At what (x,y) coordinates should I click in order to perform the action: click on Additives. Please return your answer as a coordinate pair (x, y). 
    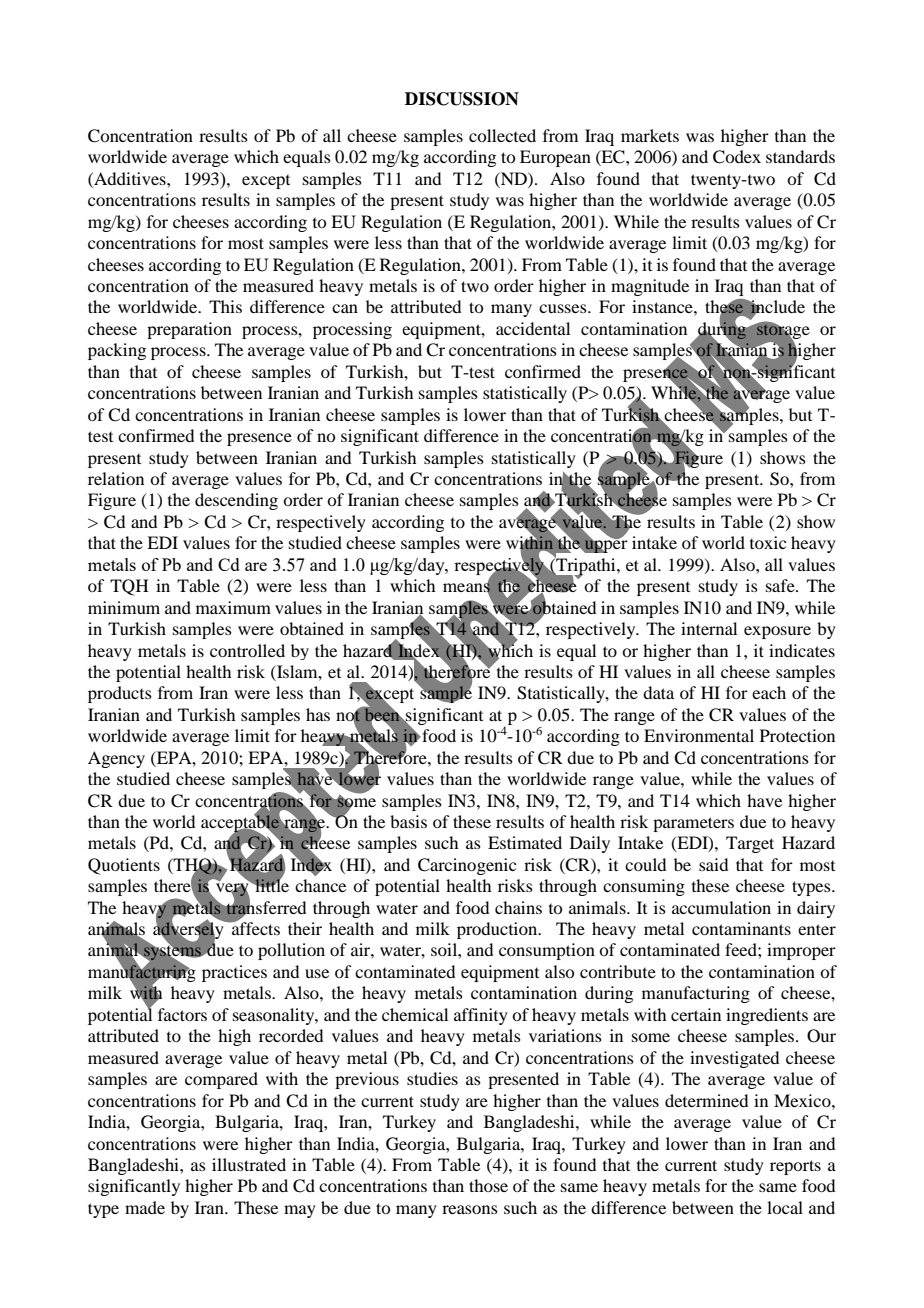
    Looking at the image, I should click on (130, 178).
